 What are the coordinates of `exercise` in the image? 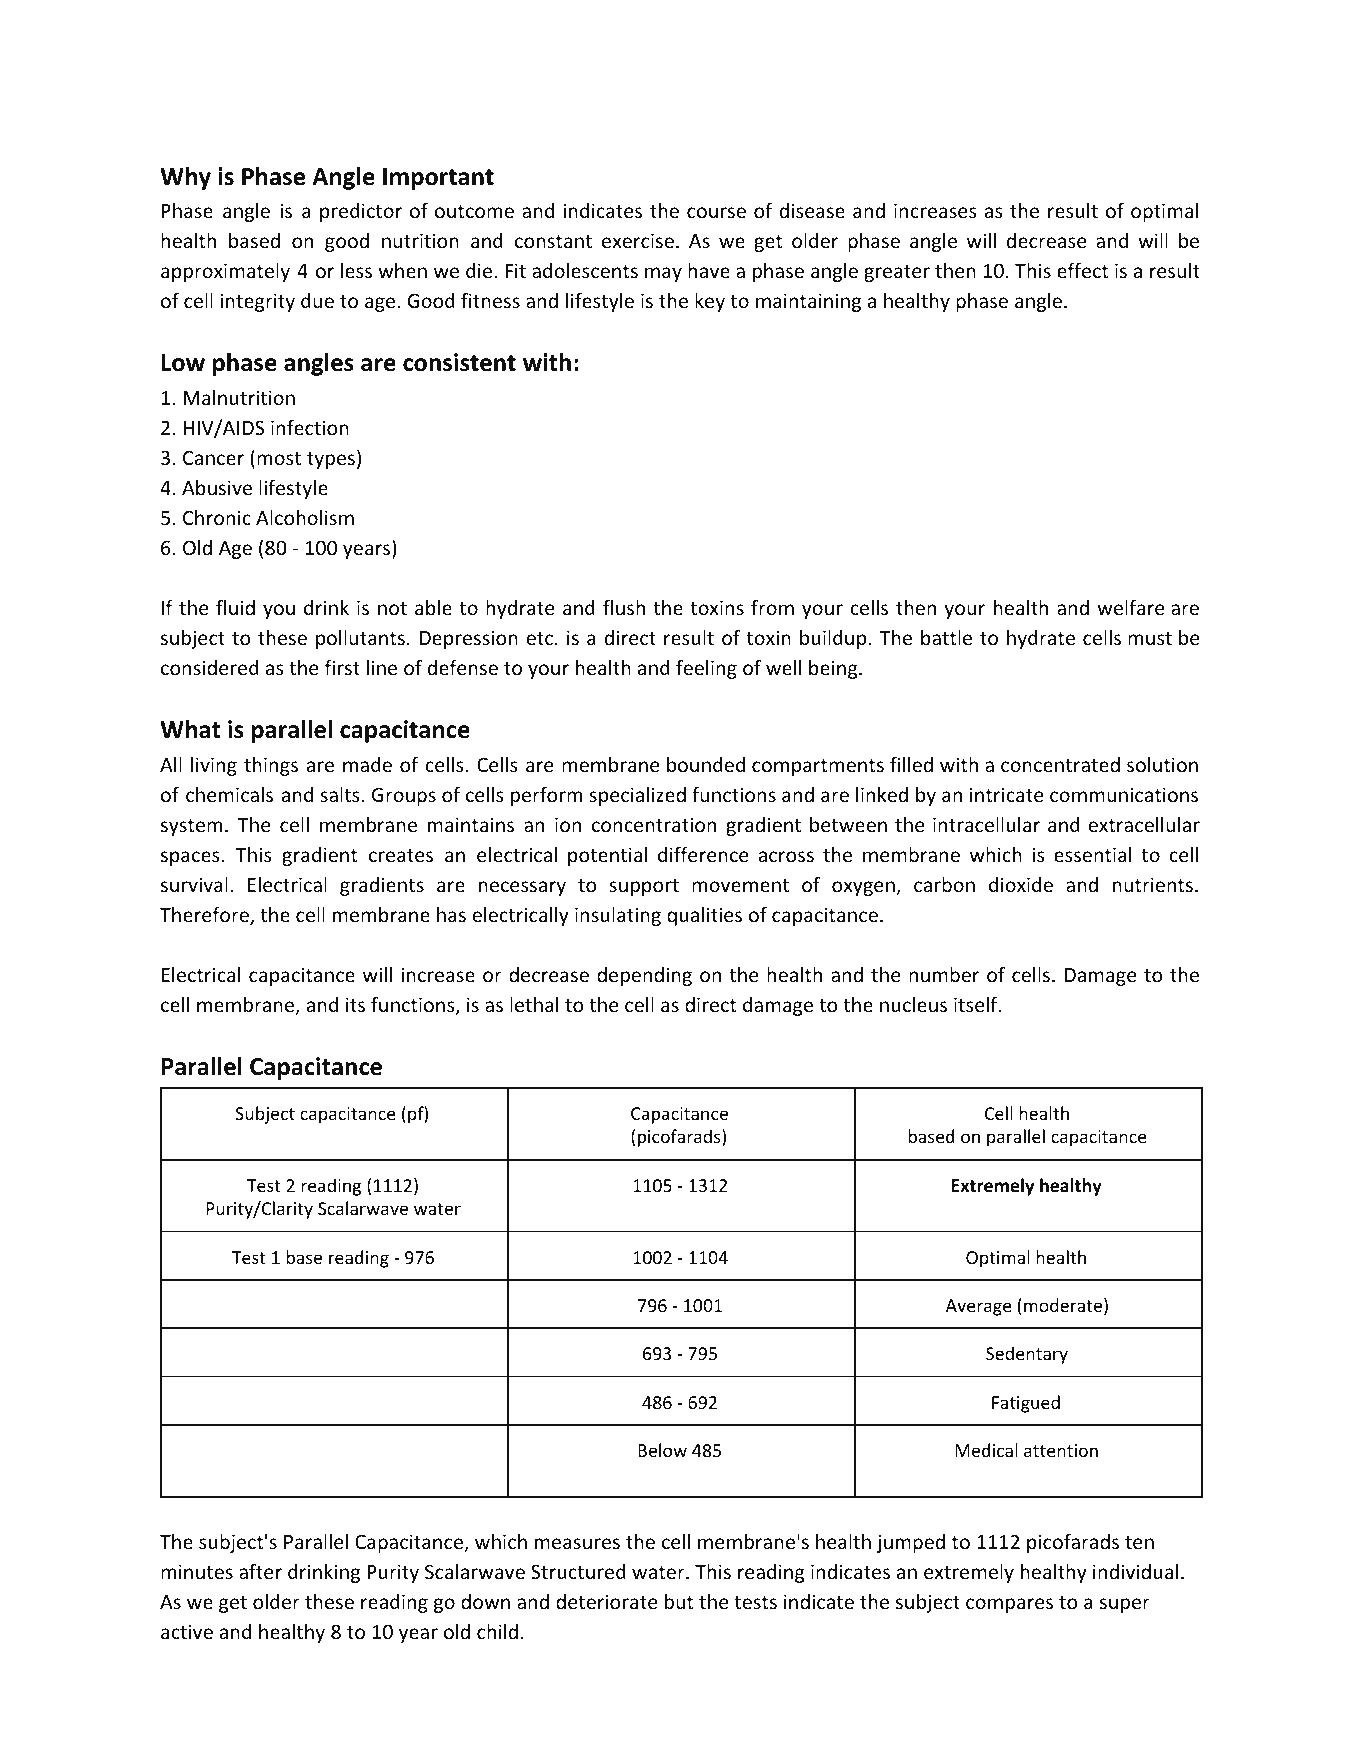 It's located at (638, 240).
